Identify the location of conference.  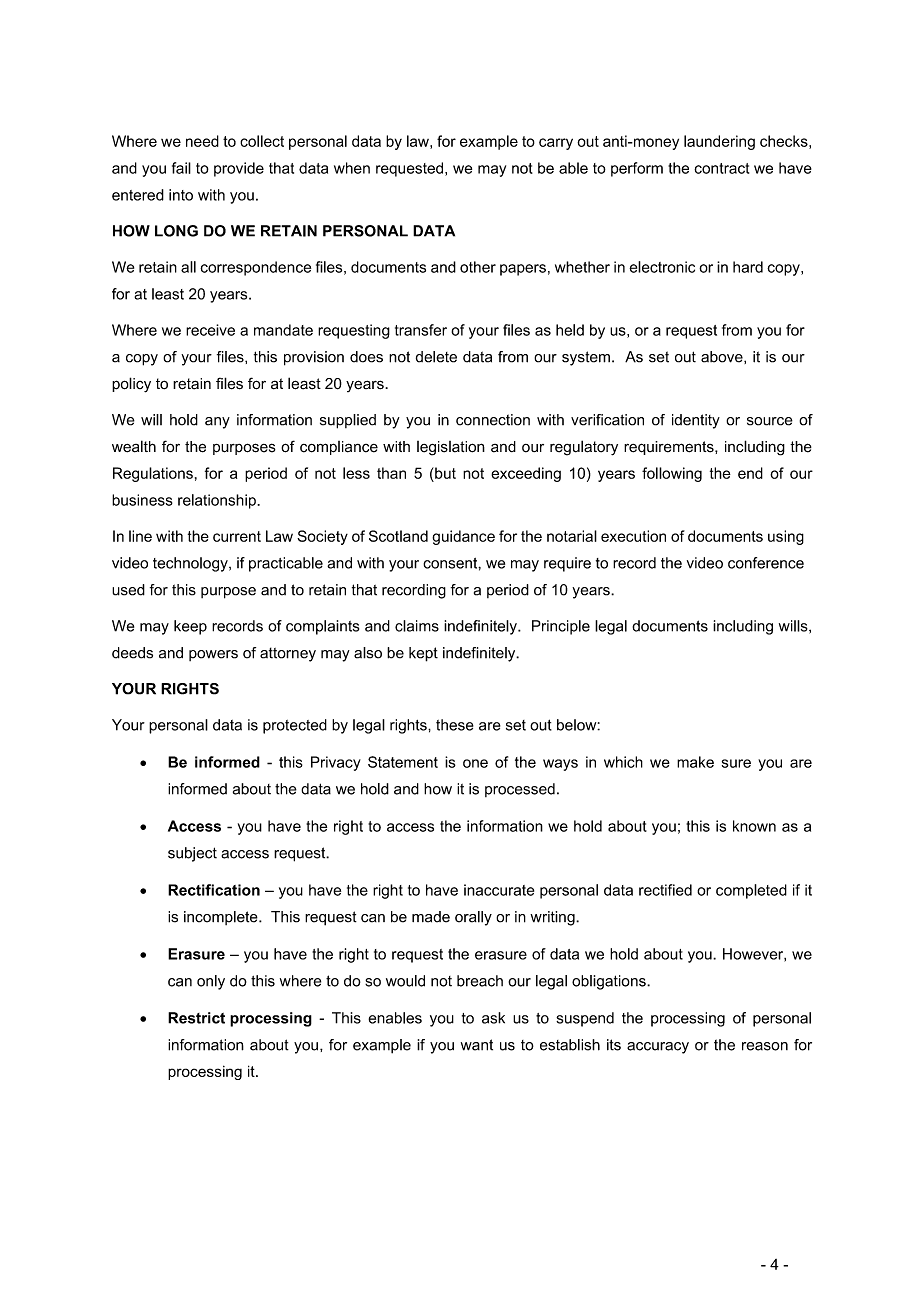
(766, 563).
